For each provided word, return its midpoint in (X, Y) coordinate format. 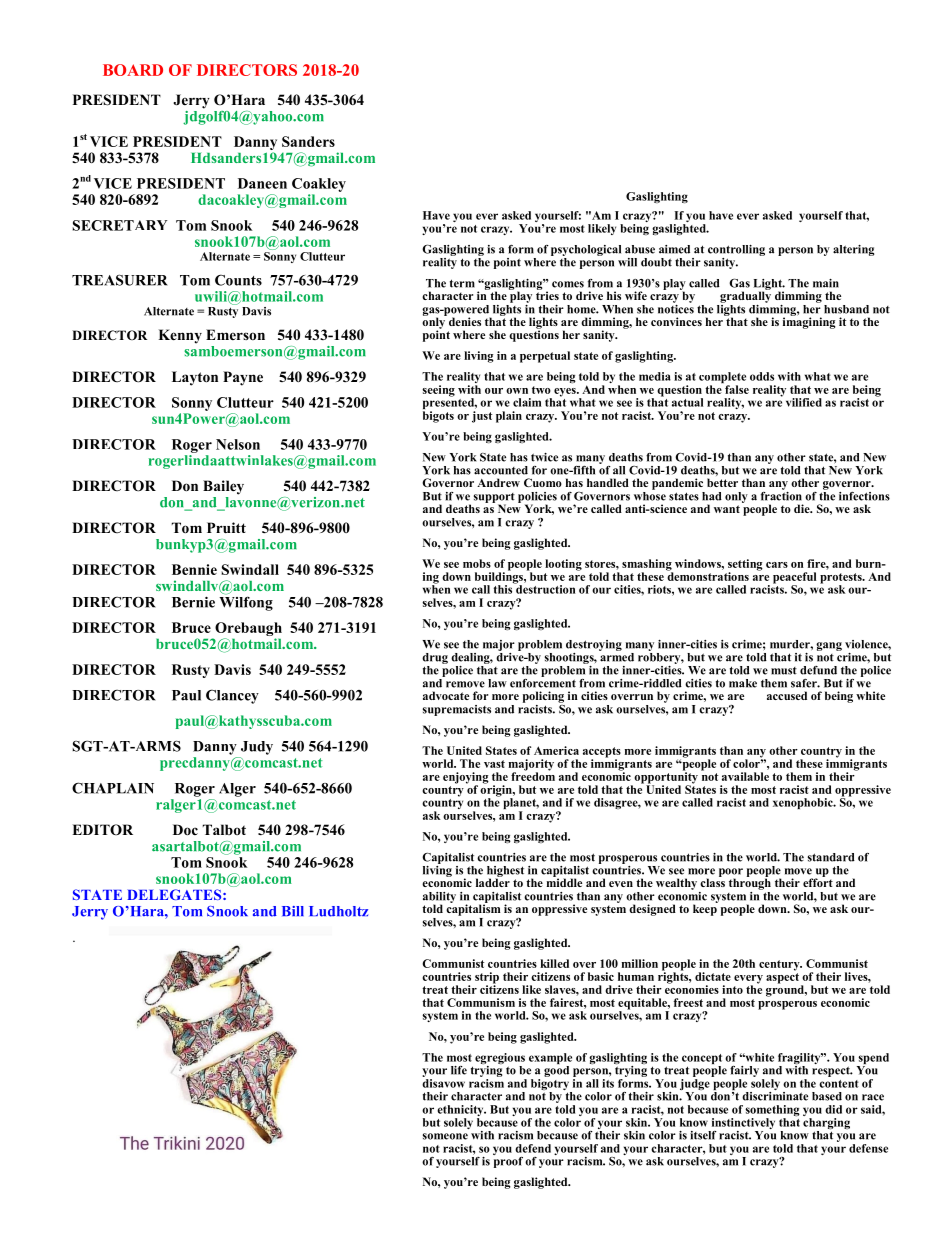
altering (853, 250)
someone (445, 1136)
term (462, 283)
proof (508, 1161)
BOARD (133, 70)
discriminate (775, 1095)
